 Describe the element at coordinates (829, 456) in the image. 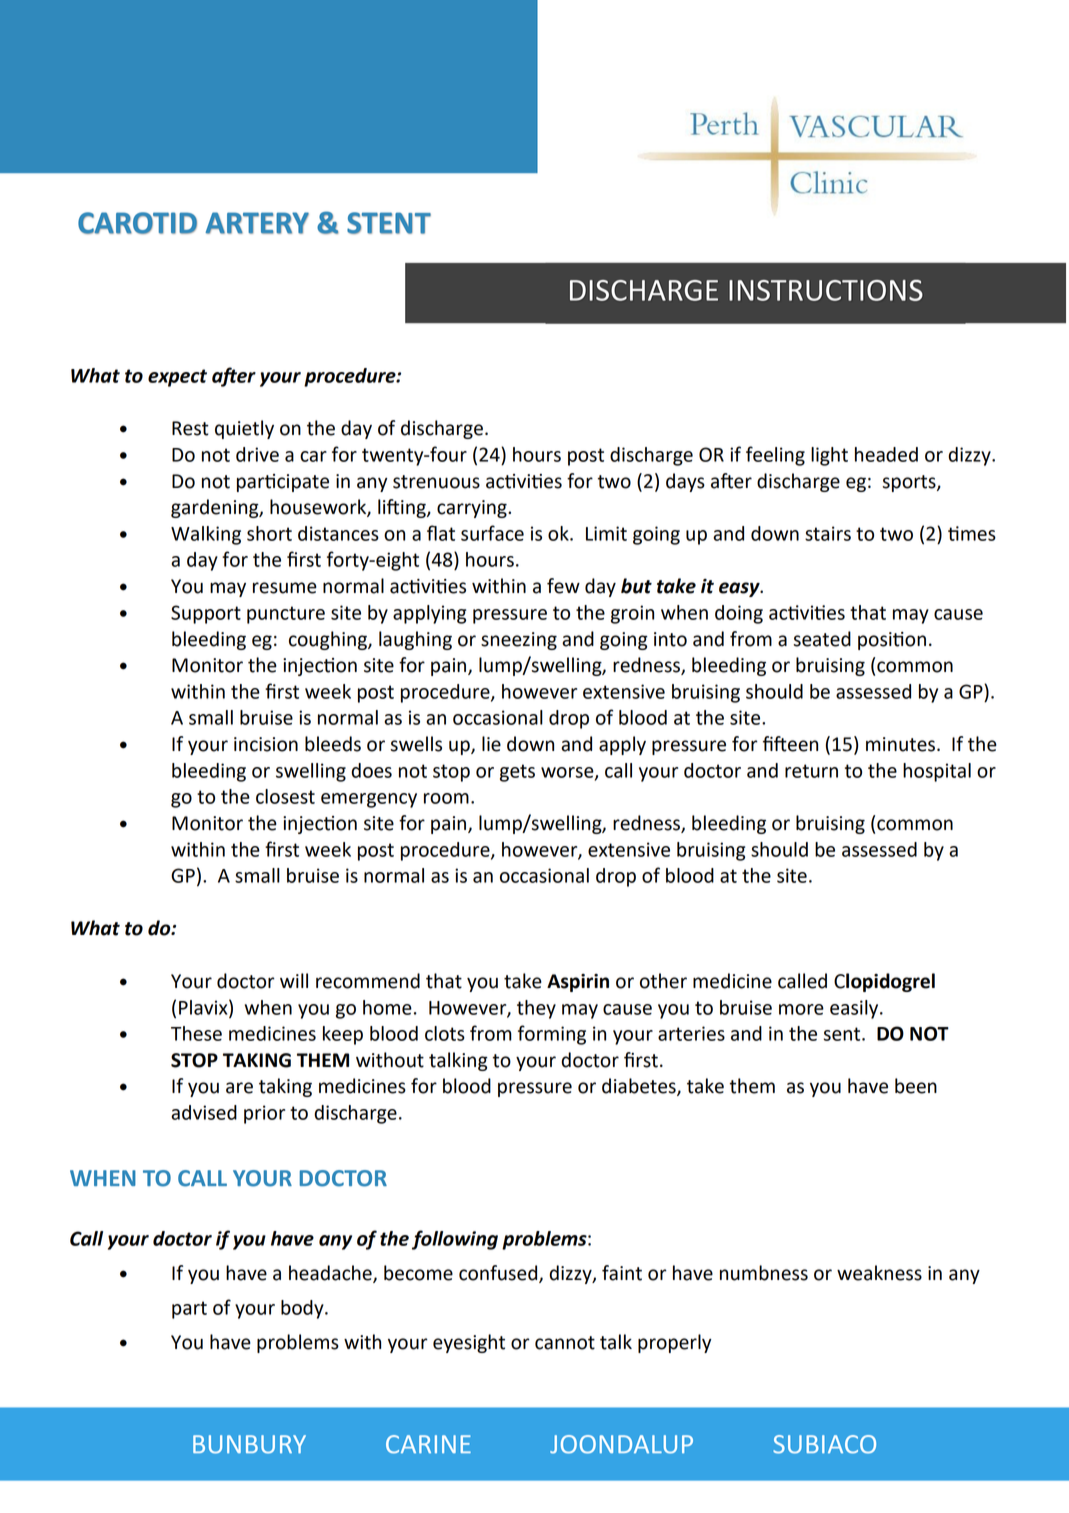

I see `light` at that location.
